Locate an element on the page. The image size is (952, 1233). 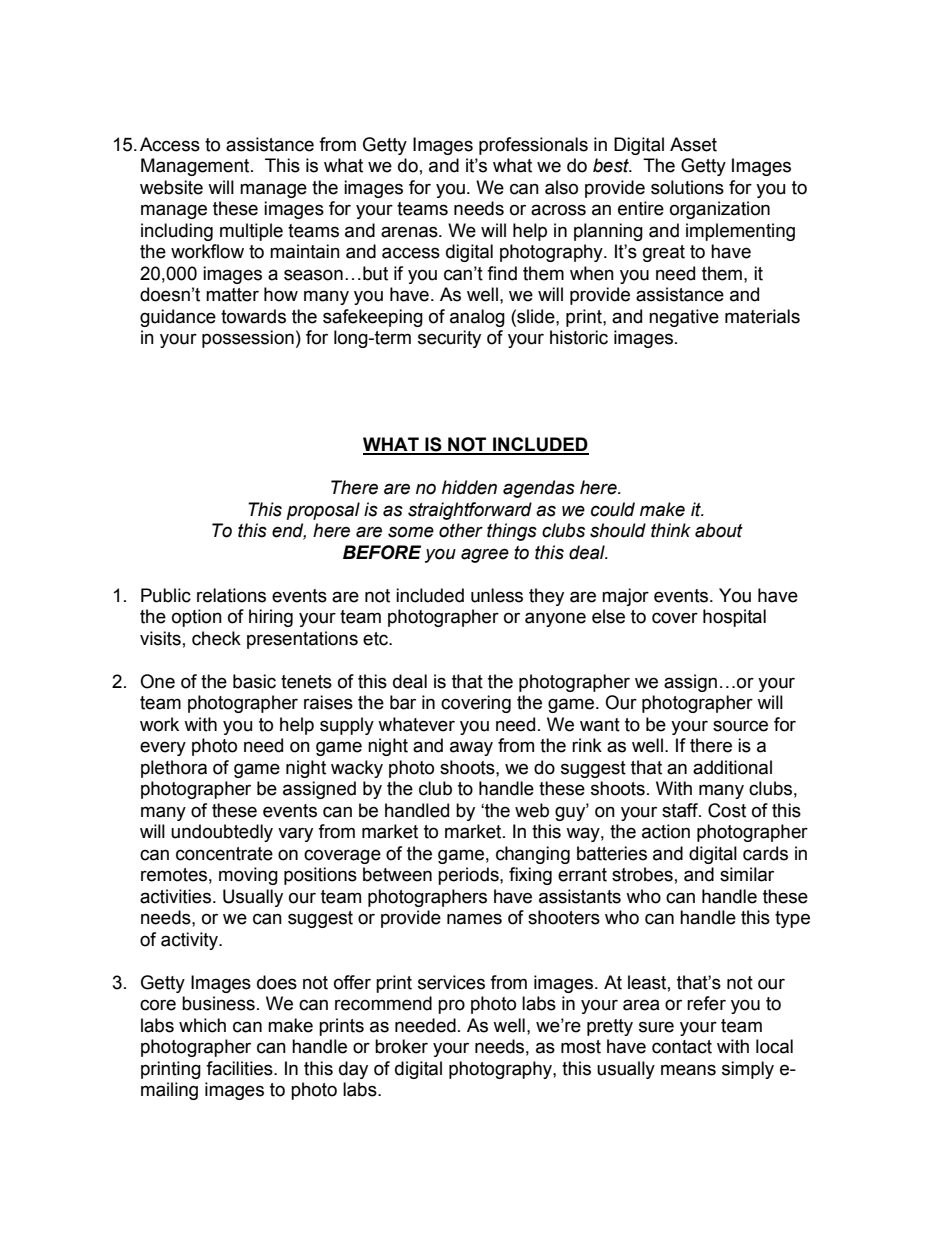
undoubtedly is located at coordinates (222, 833).
